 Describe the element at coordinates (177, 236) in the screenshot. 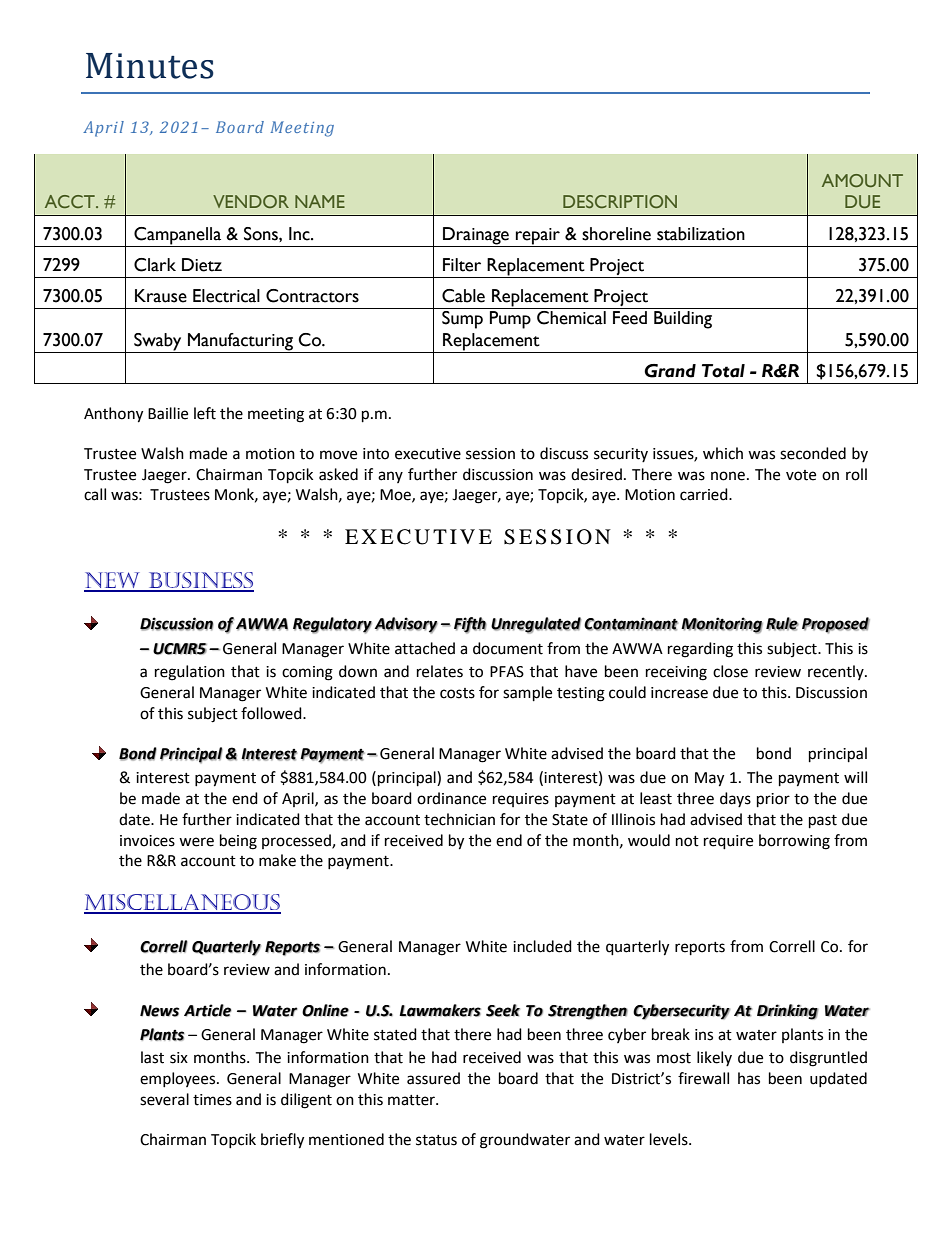

I see `Campanella` at that location.
